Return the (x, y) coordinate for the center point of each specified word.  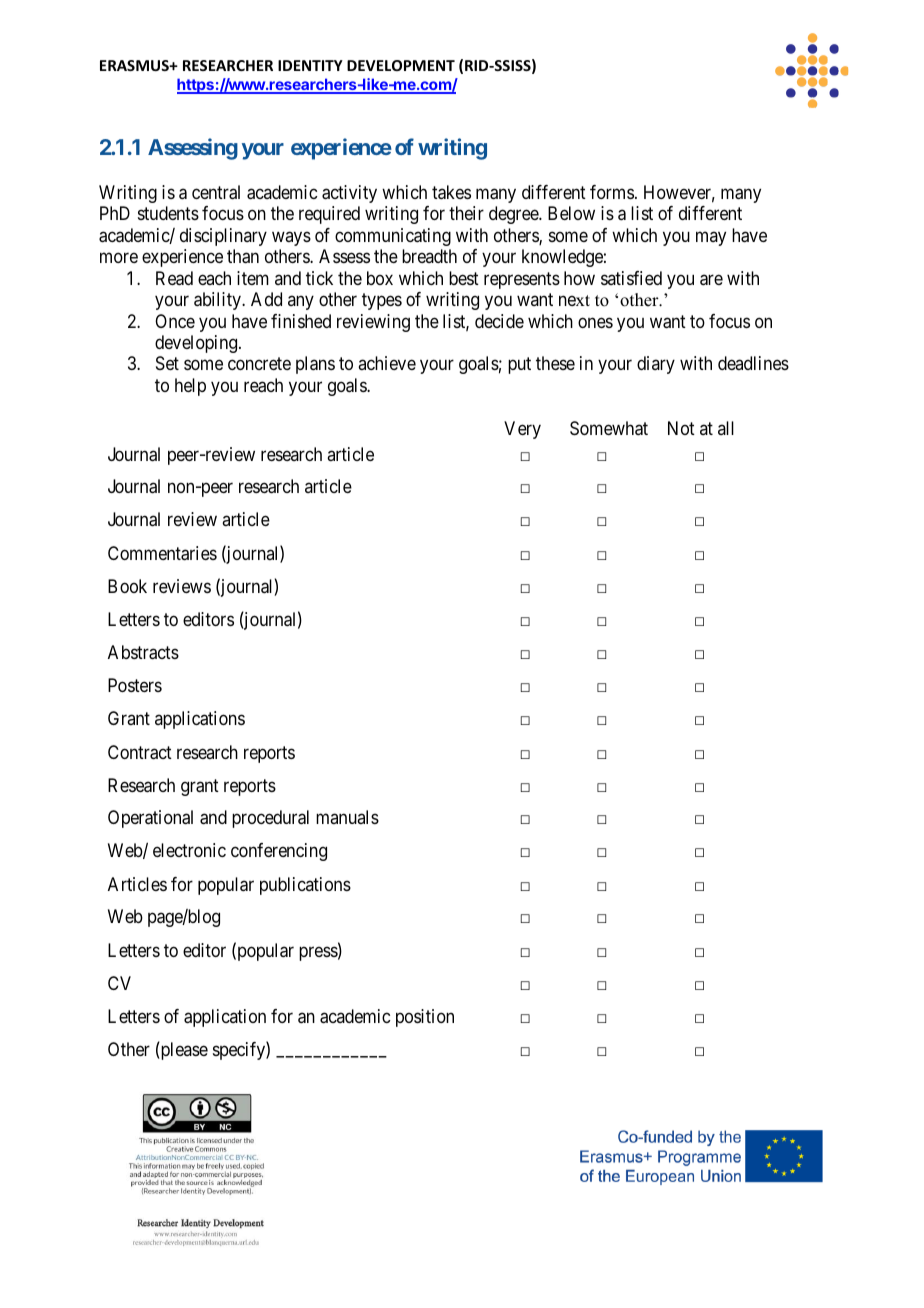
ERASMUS (135, 65)
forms (612, 192)
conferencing (279, 852)
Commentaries (162, 553)
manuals (347, 817)
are (711, 280)
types (382, 301)
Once (175, 321)
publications (305, 886)
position (425, 1018)
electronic (189, 850)
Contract (140, 752)
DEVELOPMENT (401, 65)
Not (681, 428)
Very (522, 430)
